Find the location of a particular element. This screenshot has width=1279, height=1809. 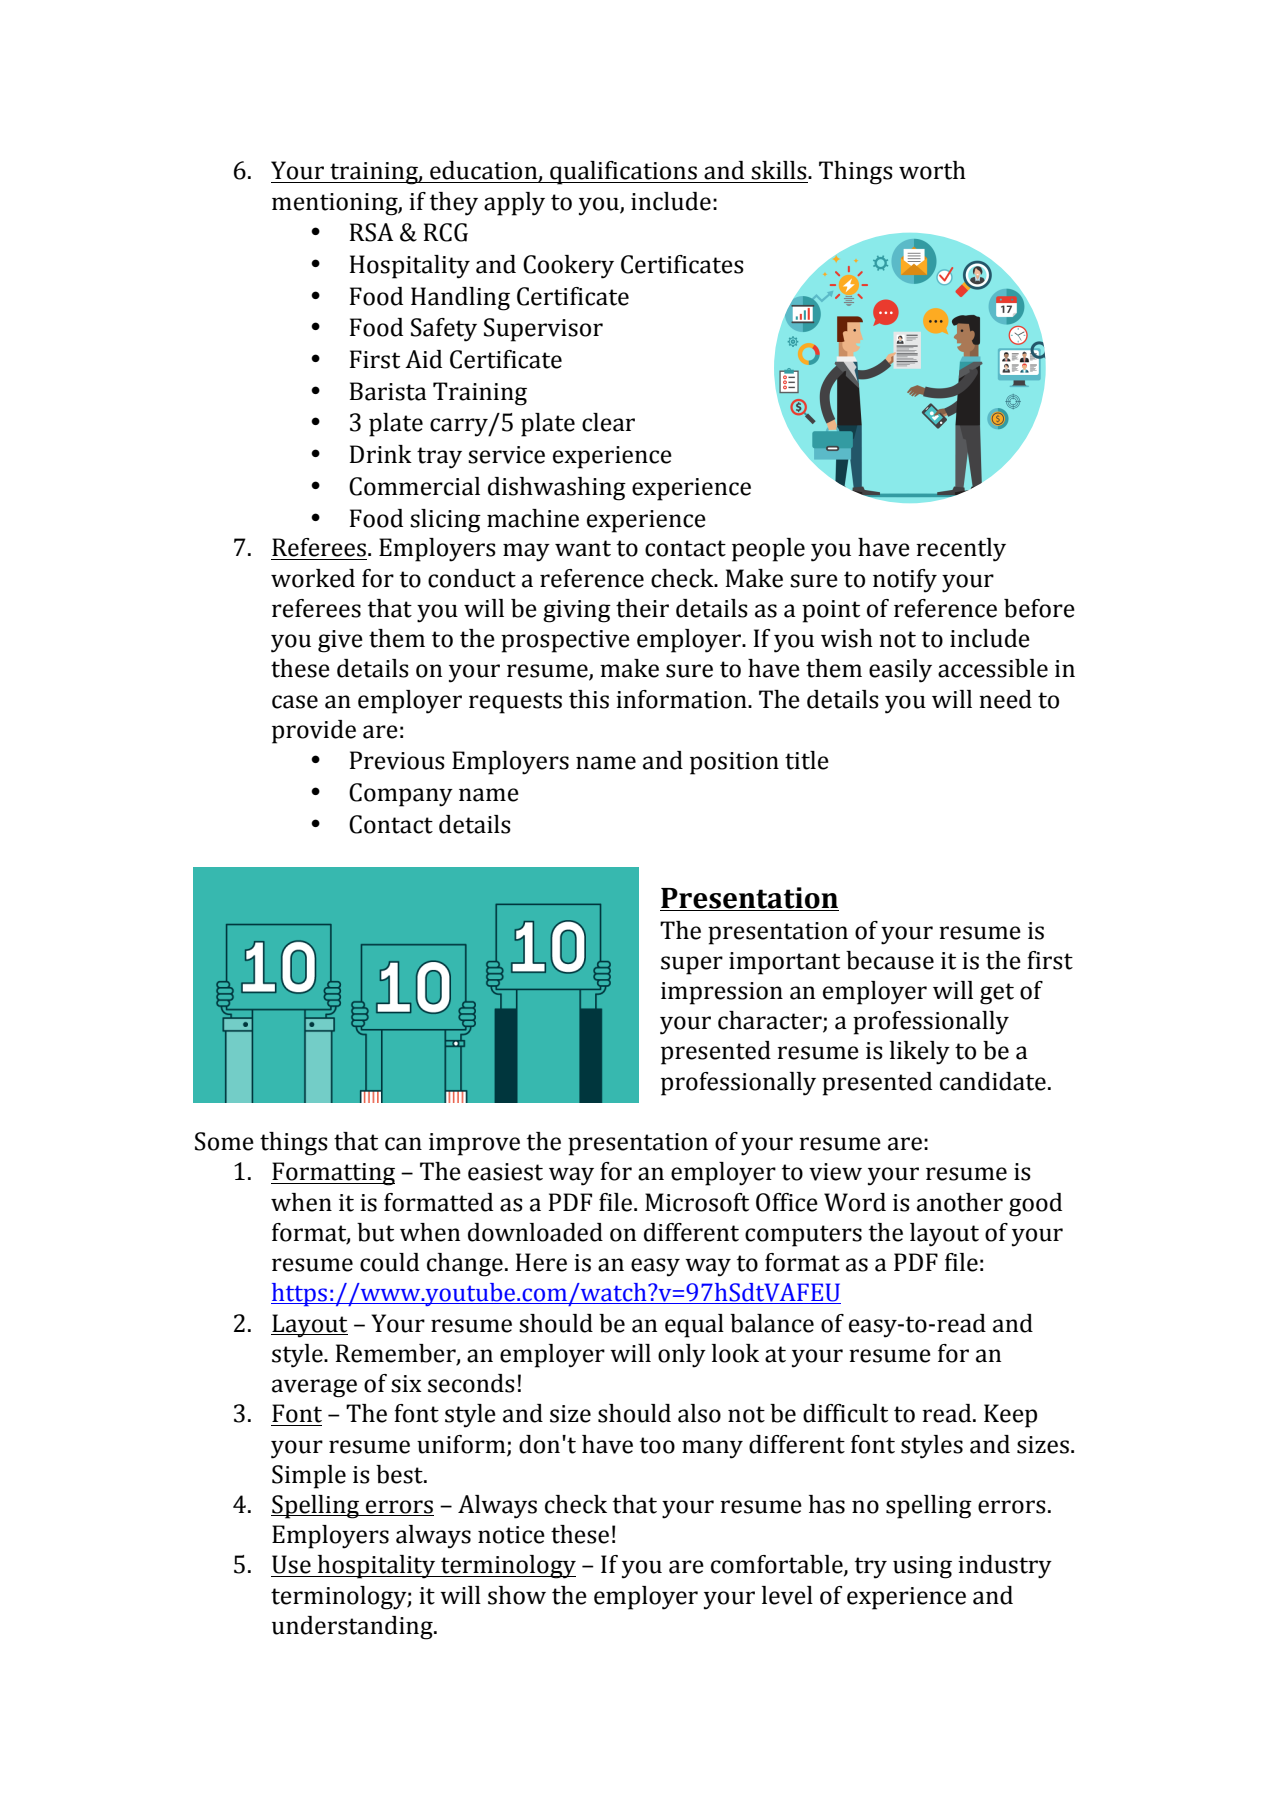

candidate is located at coordinates (993, 1081).
